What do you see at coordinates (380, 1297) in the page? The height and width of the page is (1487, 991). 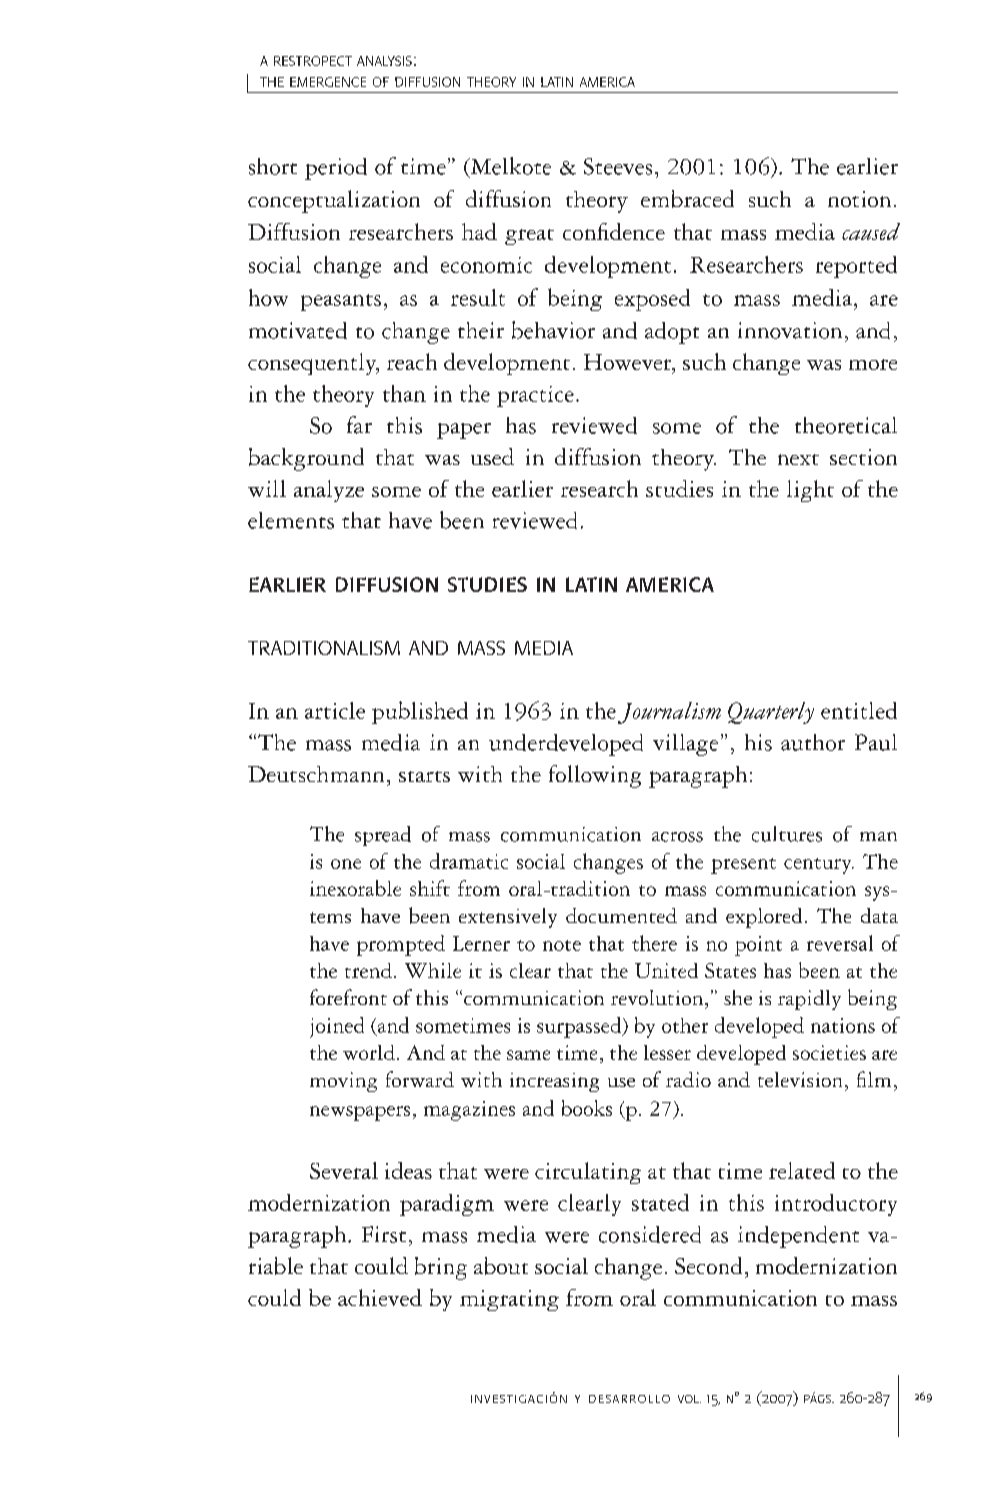 I see `achieved` at bounding box center [380, 1297].
